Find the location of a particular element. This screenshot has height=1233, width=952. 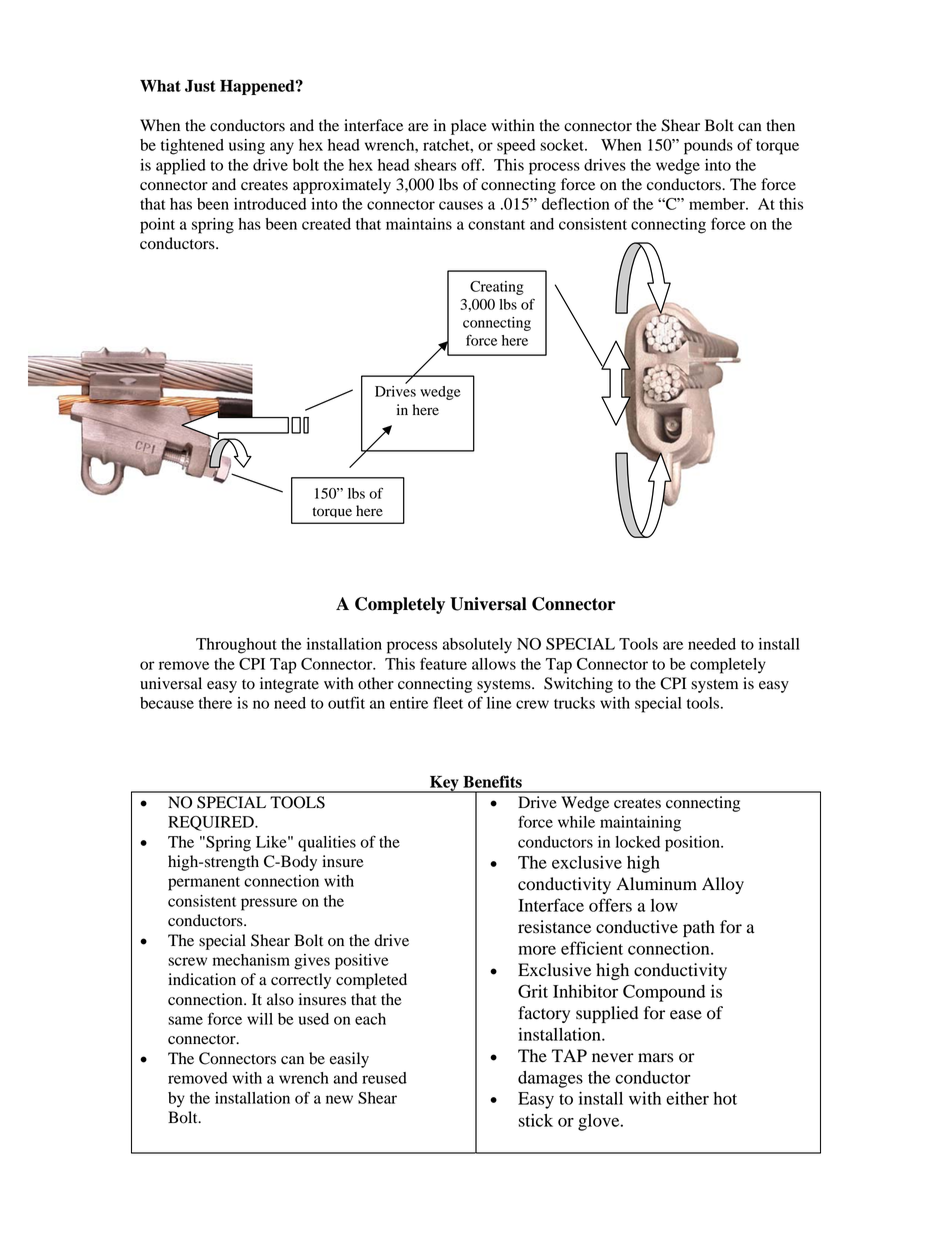

REQUIRED is located at coordinates (212, 823).
